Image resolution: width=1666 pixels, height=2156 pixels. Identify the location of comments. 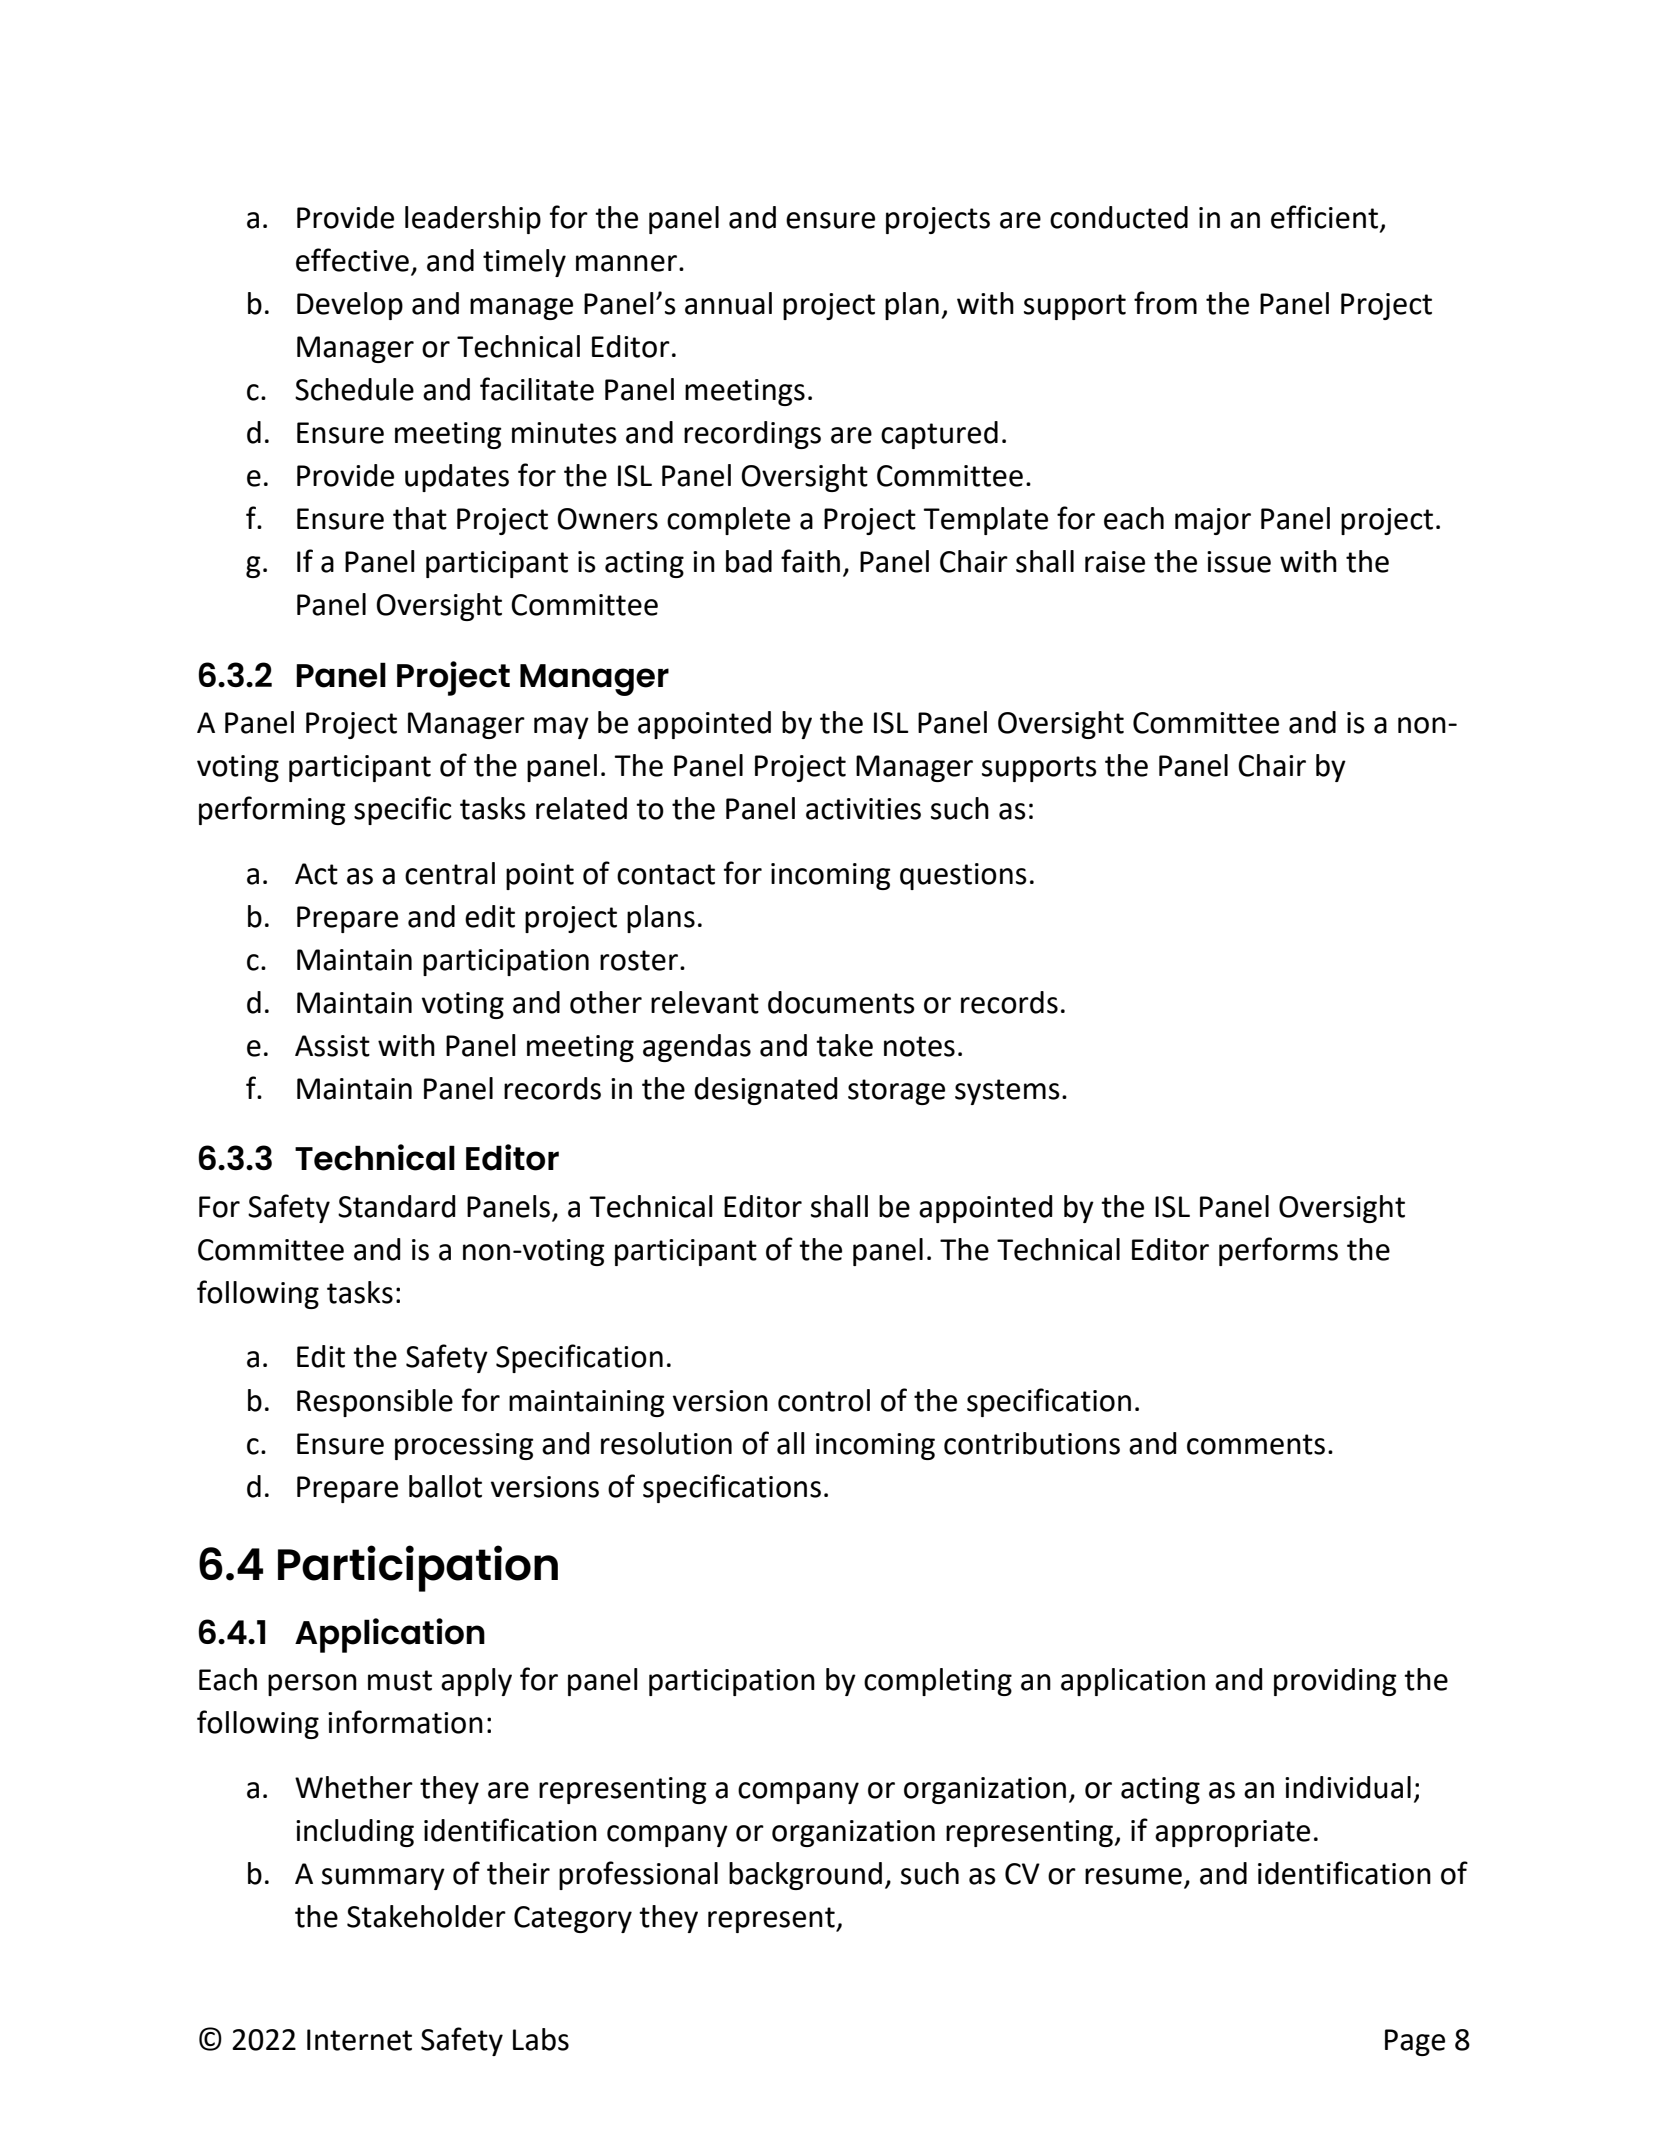
(1256, 1444).
